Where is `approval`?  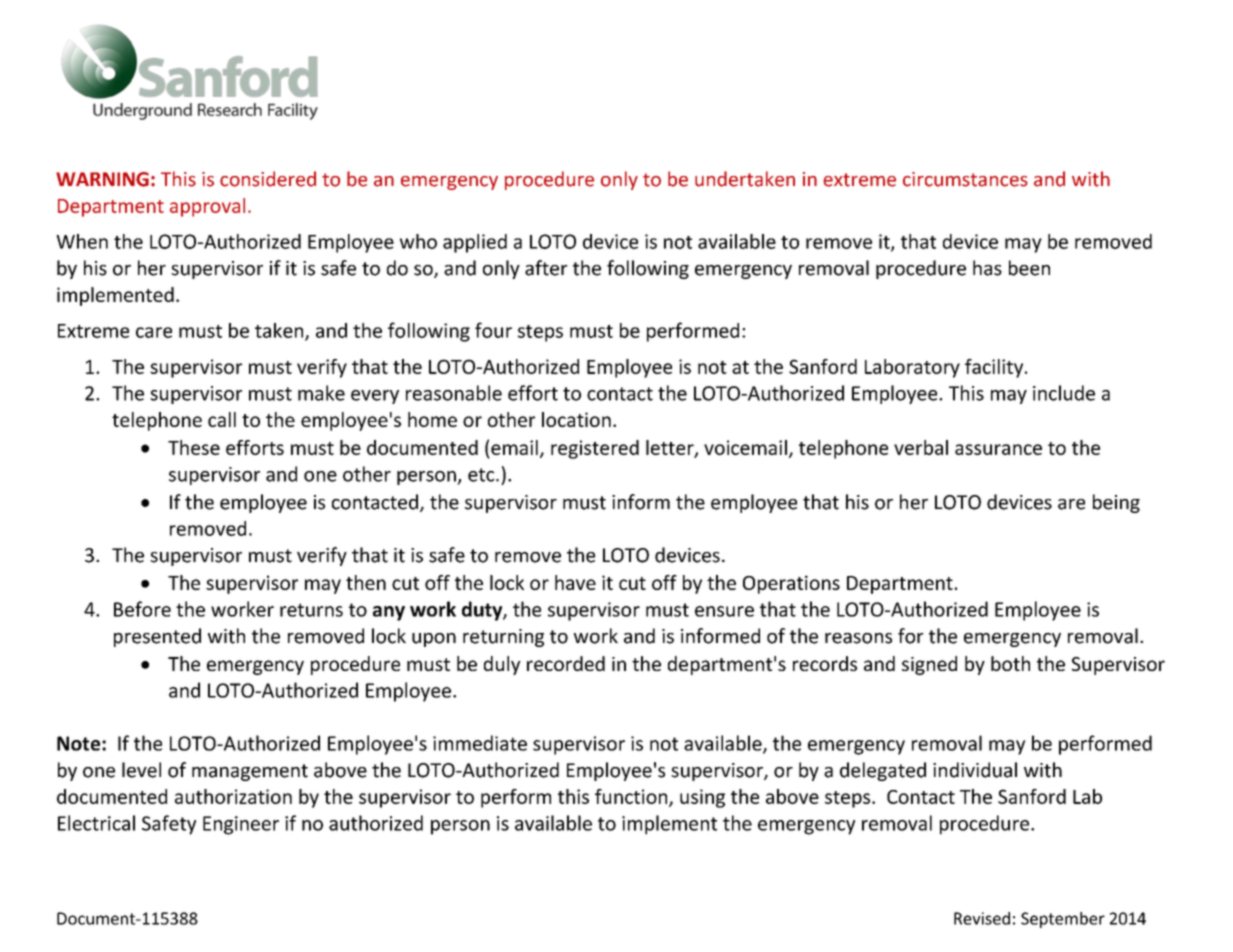 approval is located at coordinates (207, 207).
